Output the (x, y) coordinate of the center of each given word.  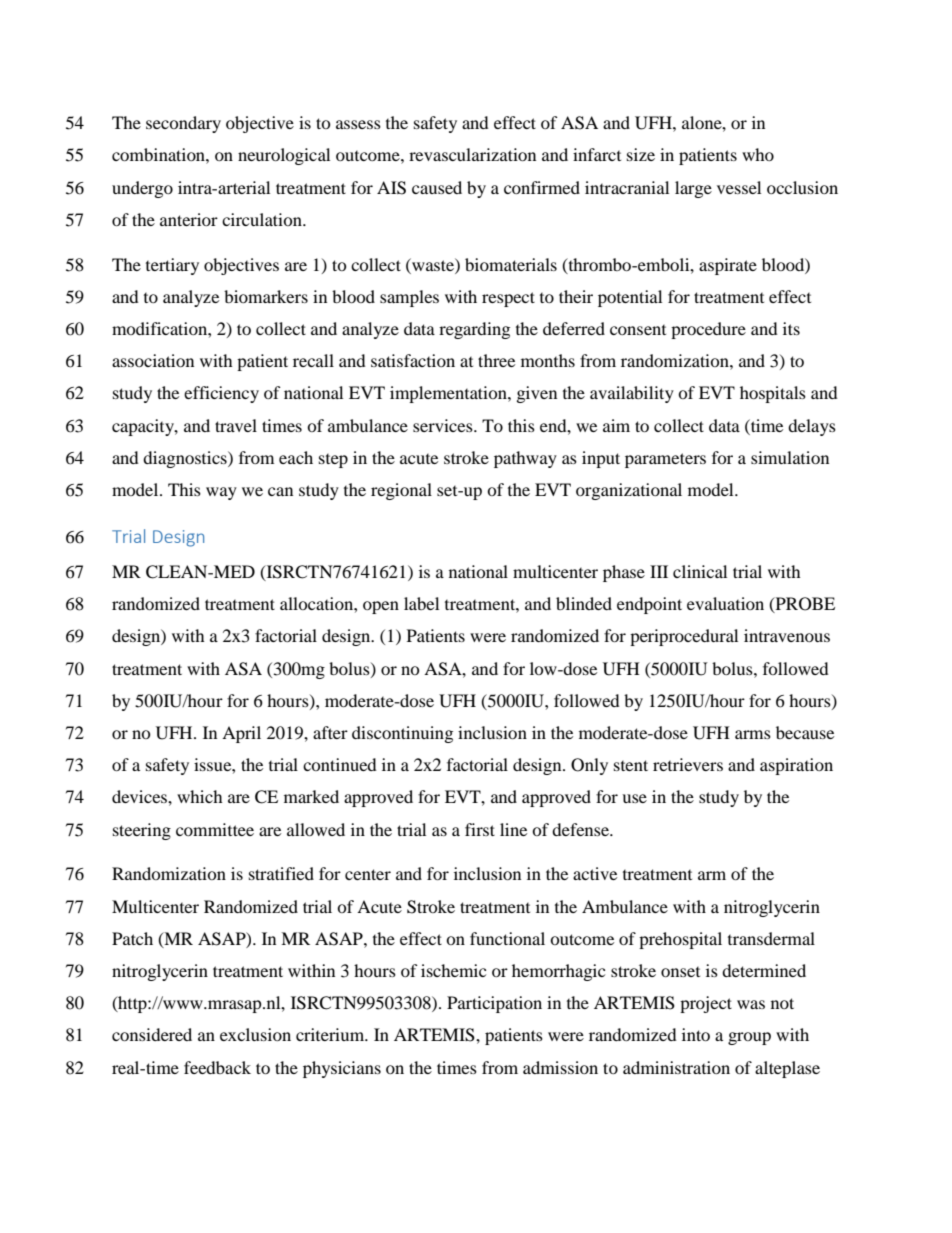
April (241, 734)
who (758, 154)
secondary (183, 124)
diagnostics (186, 459)
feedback (217, 1067)
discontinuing (402, 734)
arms (753, 734)
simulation (790, 457)
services (444, 425)
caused (437, 187)
